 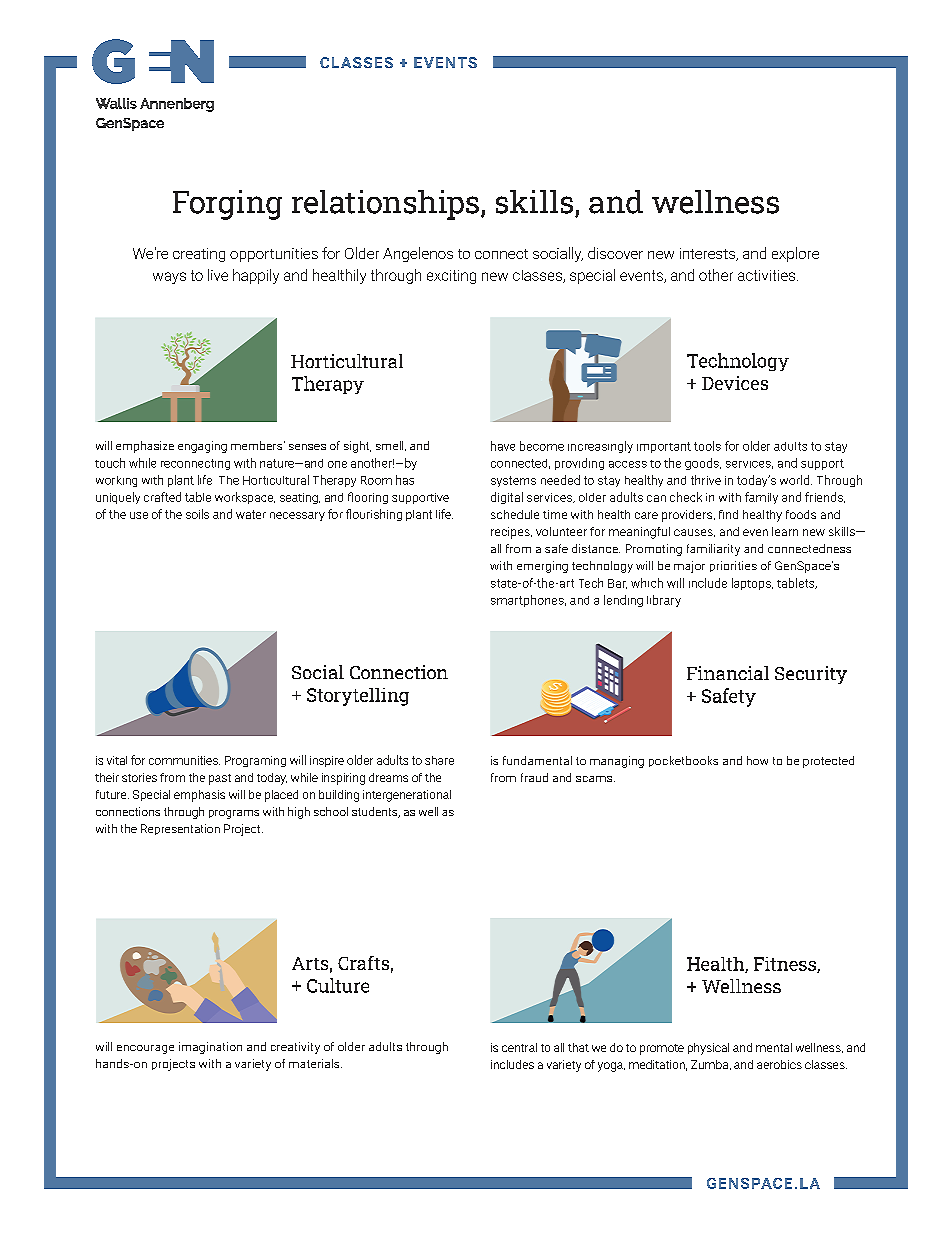 What do you see at coordinates (708, 254) in the screenshot?
I see `interests` at bounding box center [708, 254].
